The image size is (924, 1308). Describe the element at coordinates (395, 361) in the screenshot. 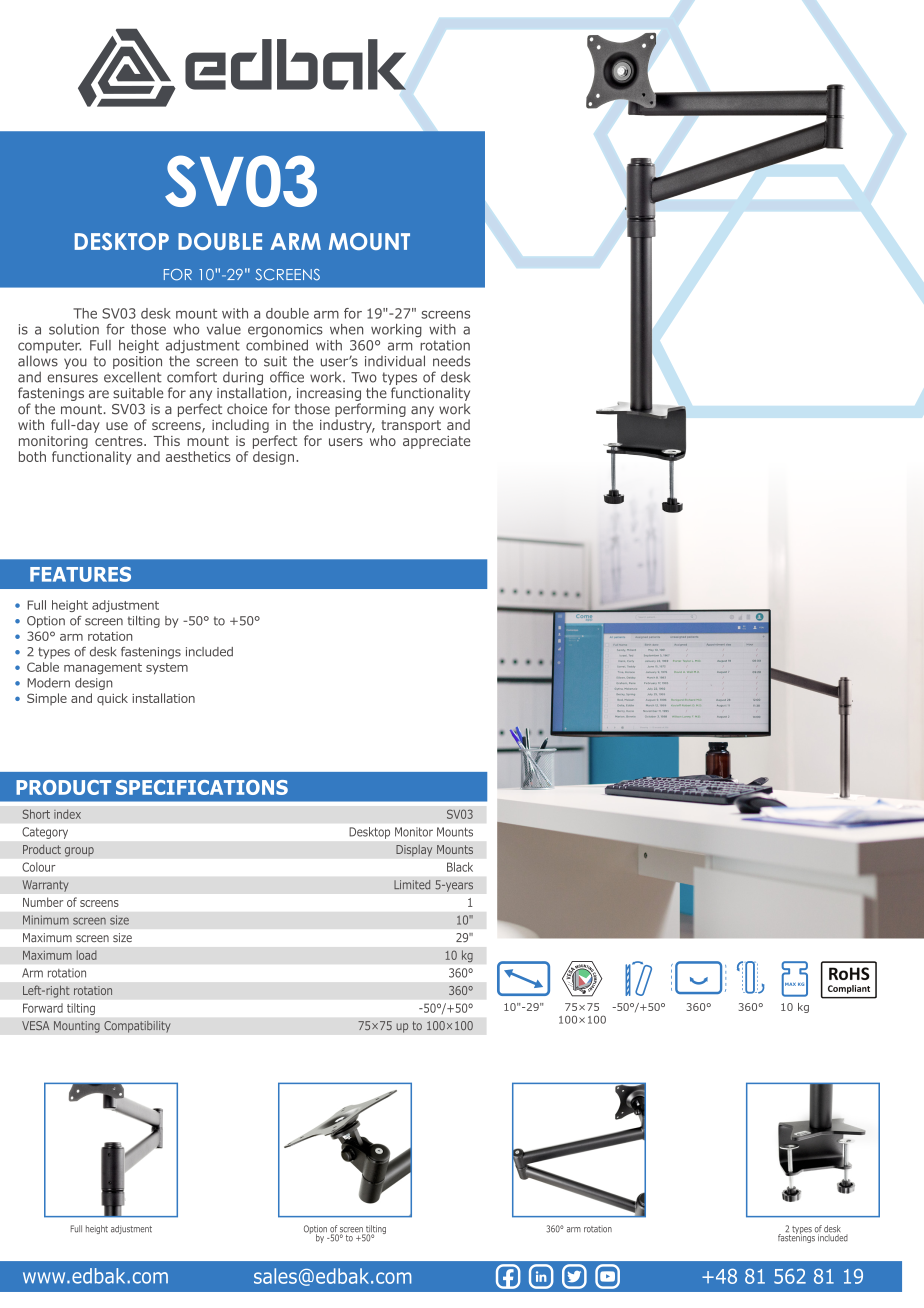

I see `individual` at that location.
